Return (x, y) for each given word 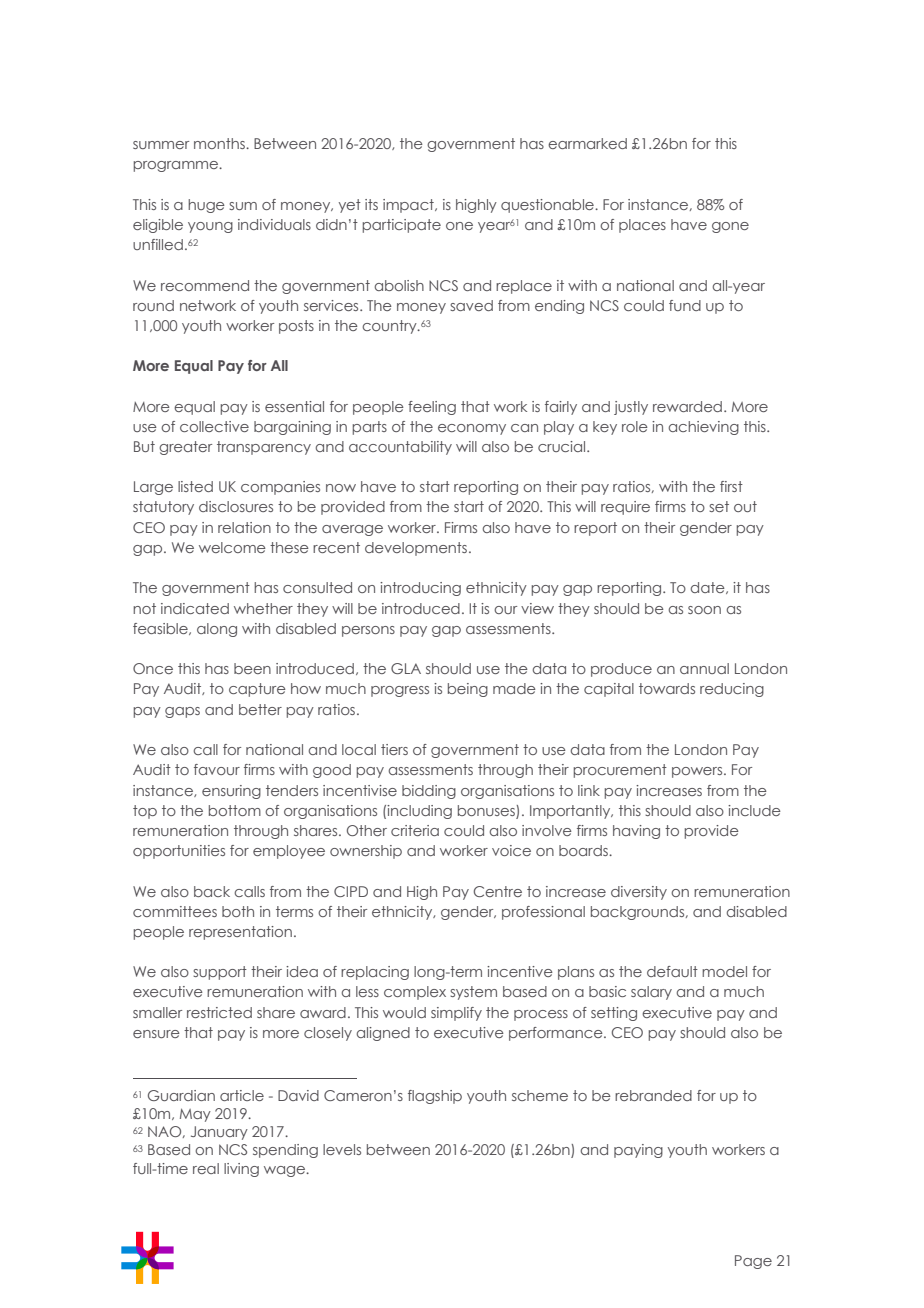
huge (206, 206)
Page (753, 1262)
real (206, 1168)
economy (472, 429)
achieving (704, 428)
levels (342, 1149)
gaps (182, 712)
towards (667, 688)
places (642, 226)
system (473, 993)
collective (214, 426)
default (672, 971)
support (220, 973)
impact (409, 206)
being (468, 690)
